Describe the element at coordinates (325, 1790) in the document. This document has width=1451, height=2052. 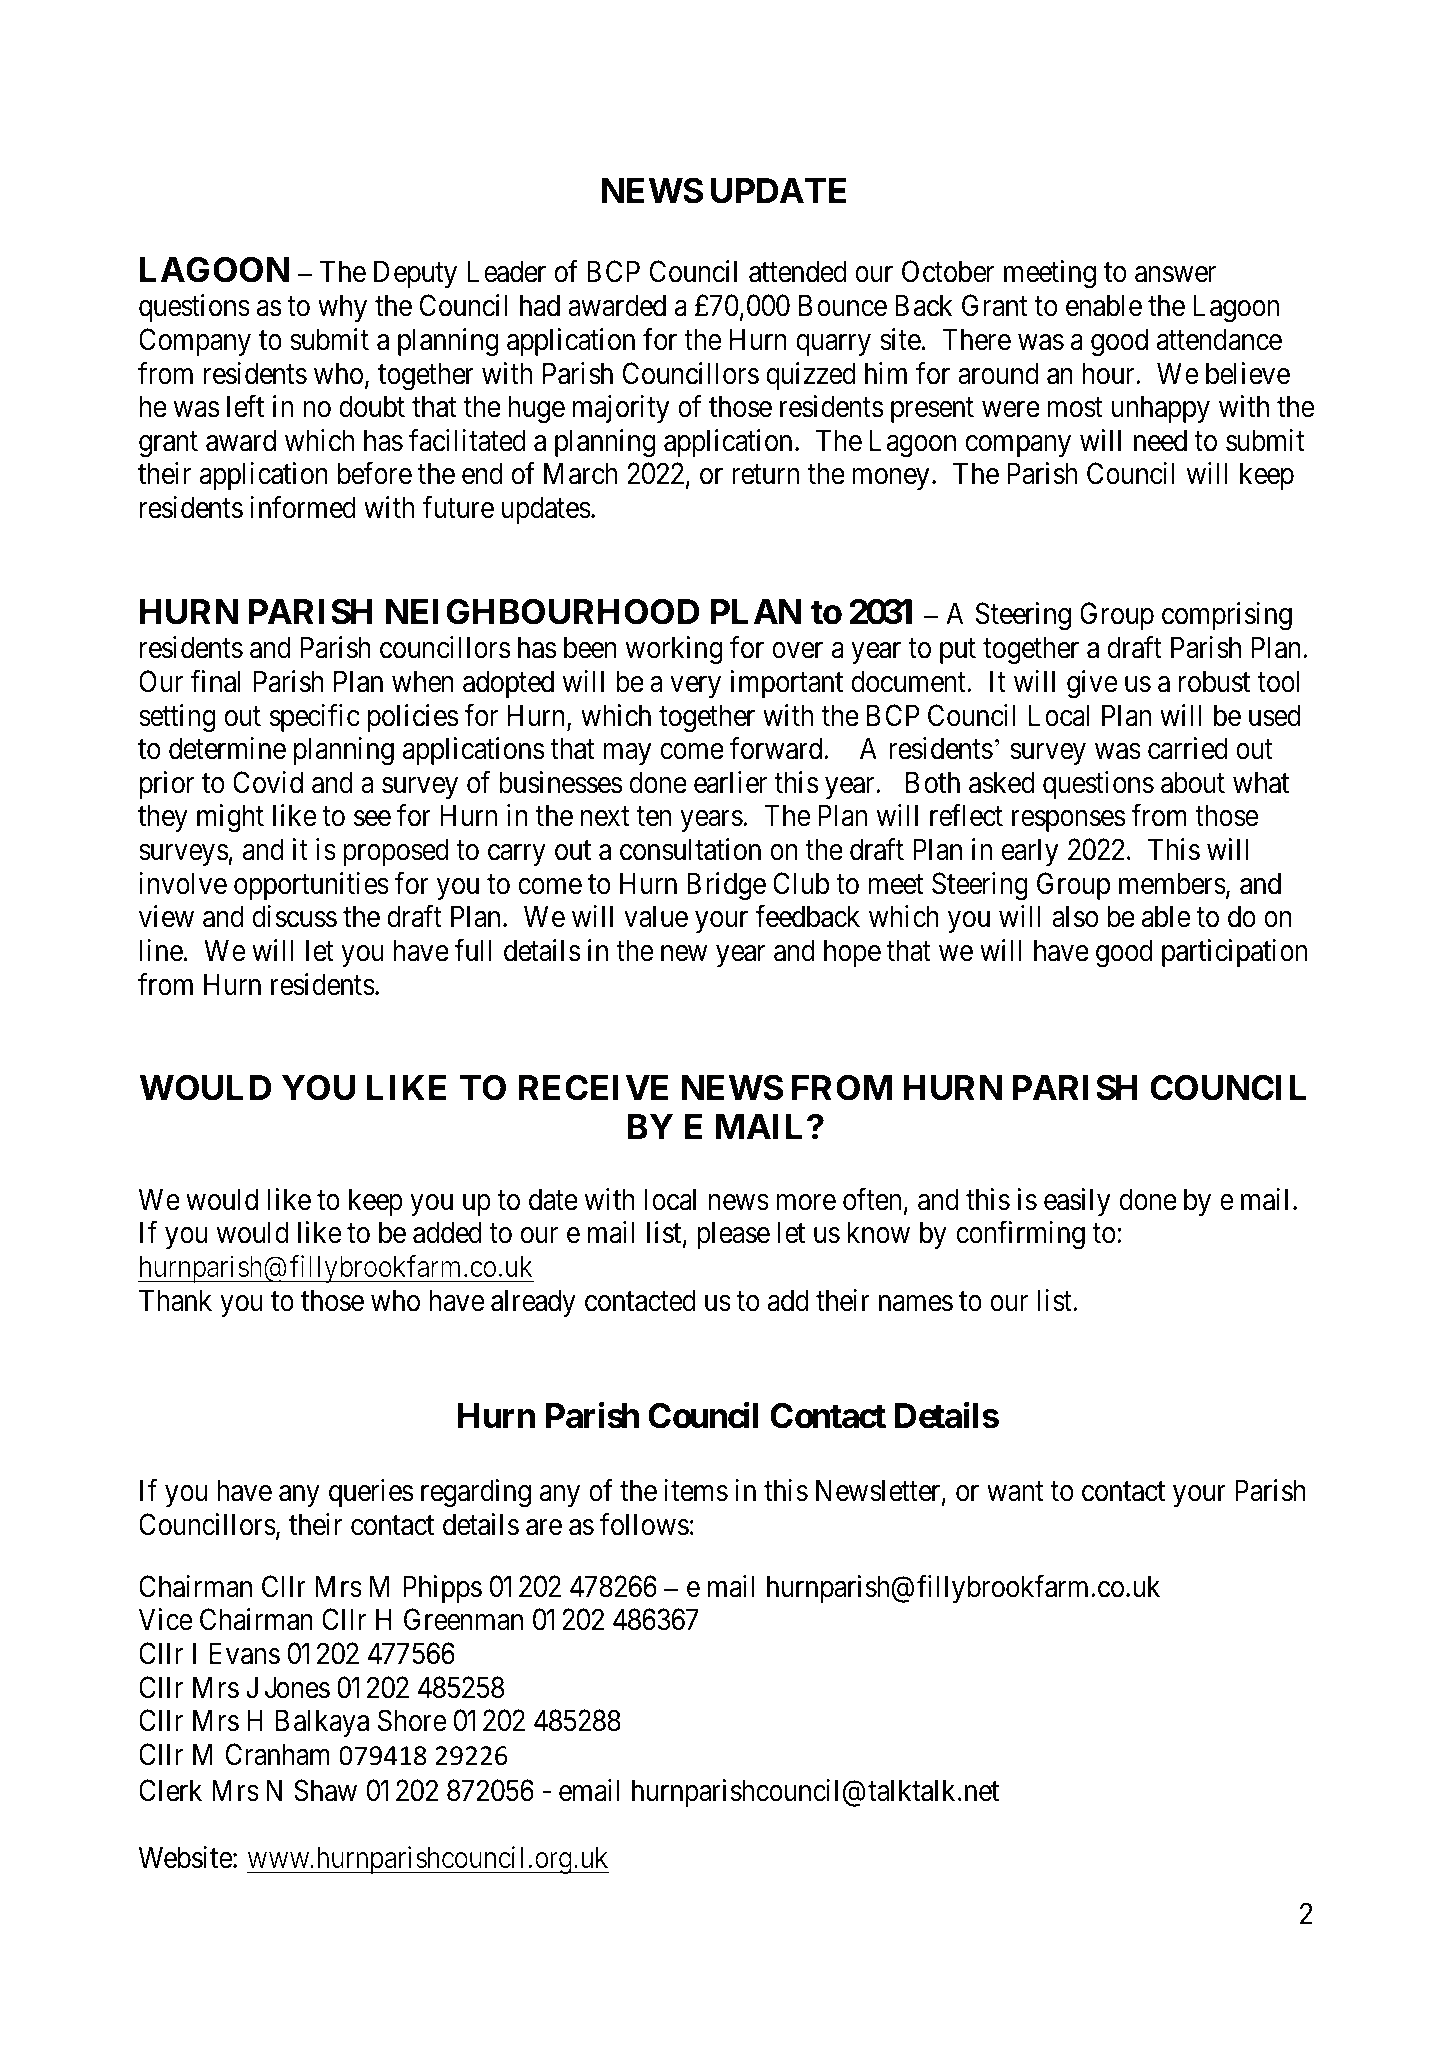
I see `Shaw` at that location.
